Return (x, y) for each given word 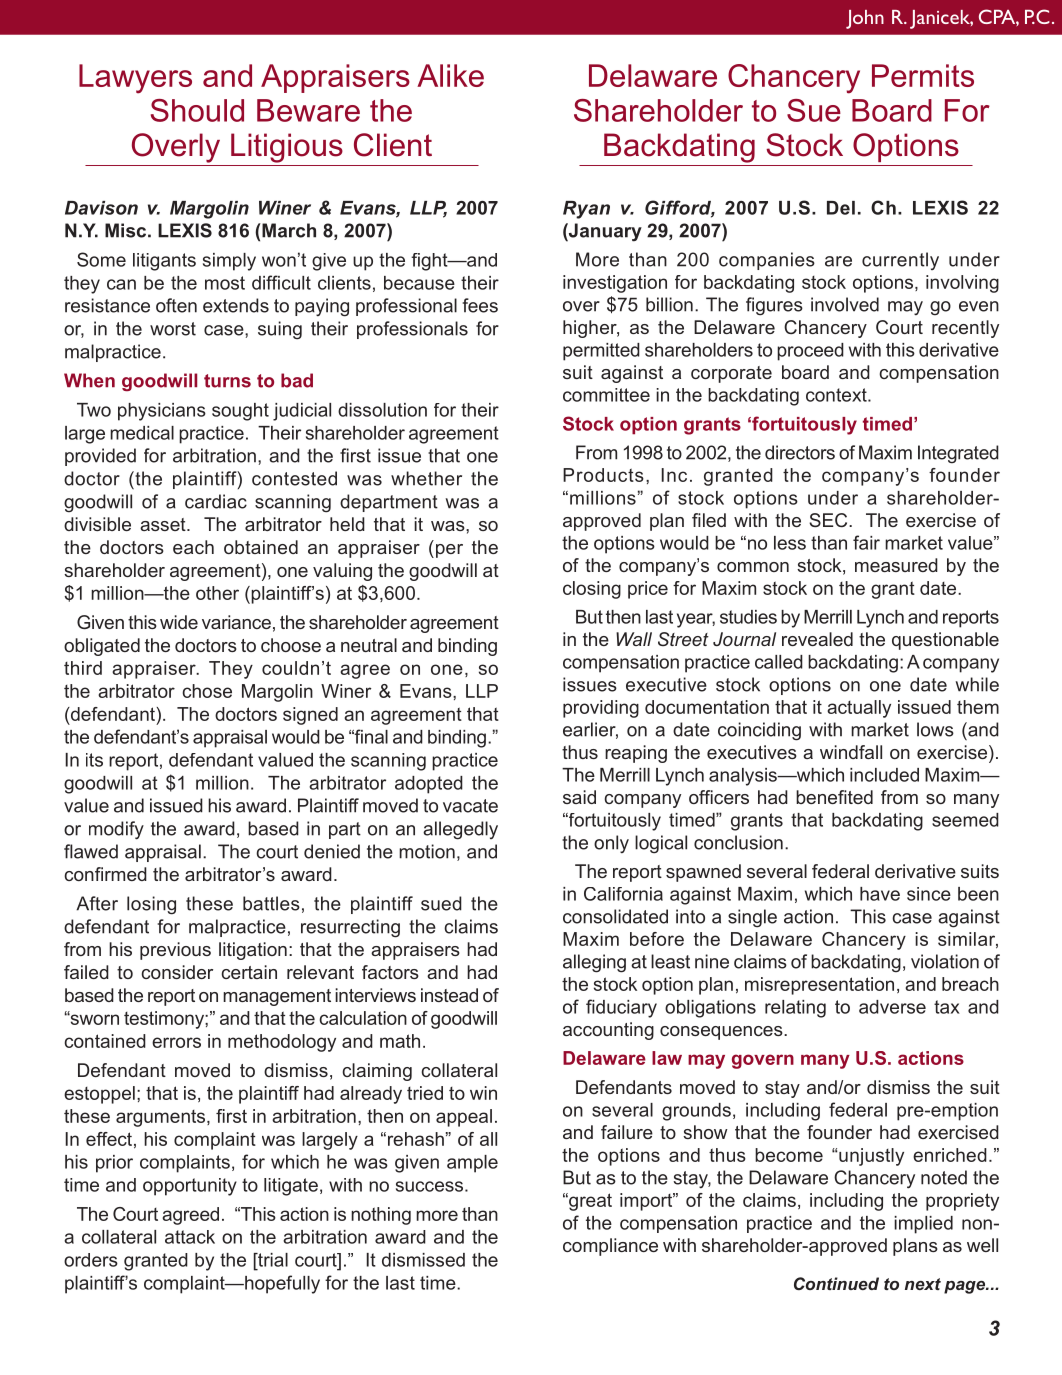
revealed (817, 639)
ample (472, 1164)
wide (179, 622)
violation (945, 961)
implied (923, 1225)
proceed (810, 352)
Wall (634, 639)
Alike (450, 75)
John (865, 19)
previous (175, 951)
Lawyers (135, 79)
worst (173, 329)
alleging (594, 963)
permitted (601, 352)
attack (190, 1237)
